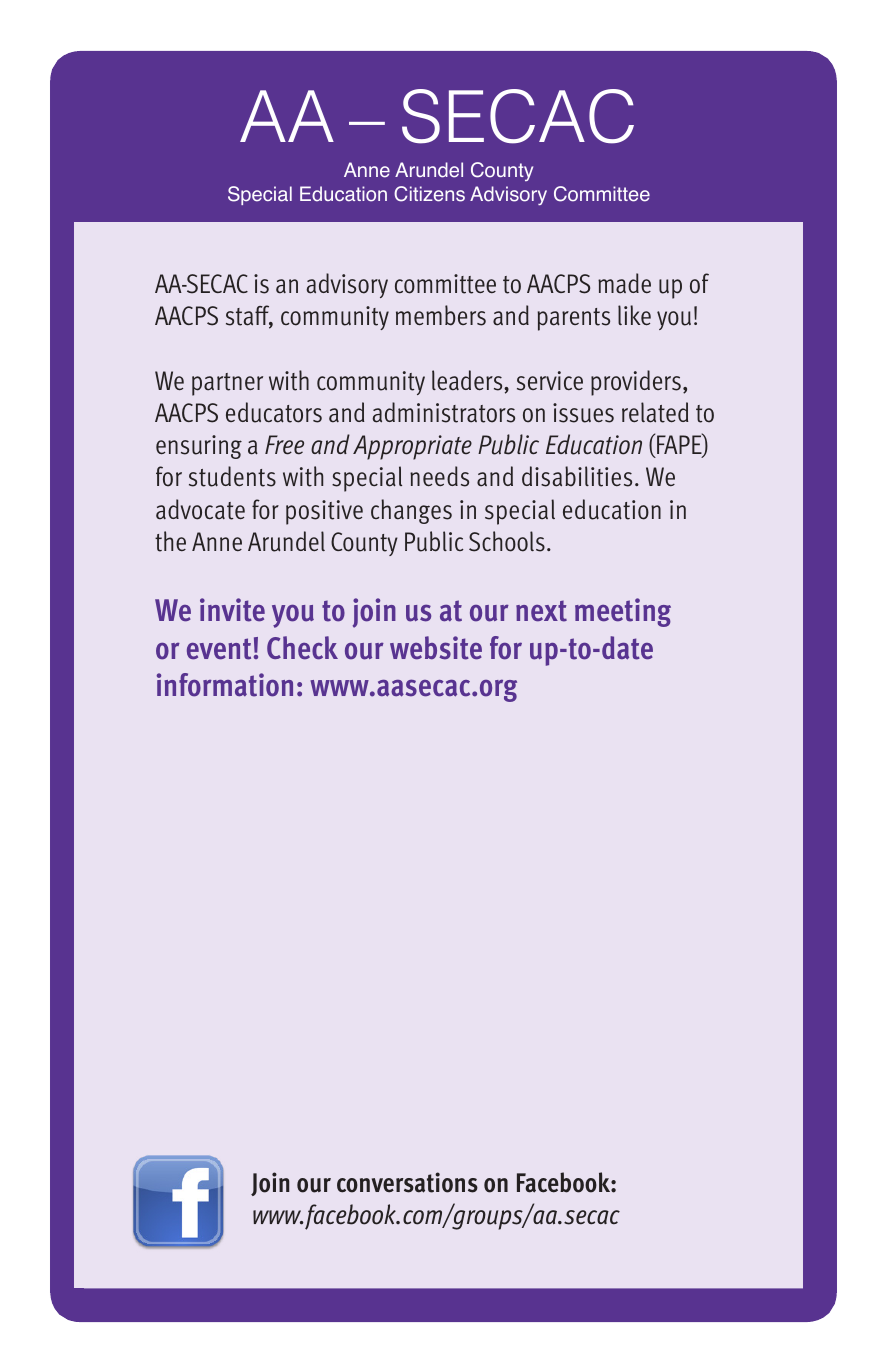  I want to click on advocate, so click(200, 509).
